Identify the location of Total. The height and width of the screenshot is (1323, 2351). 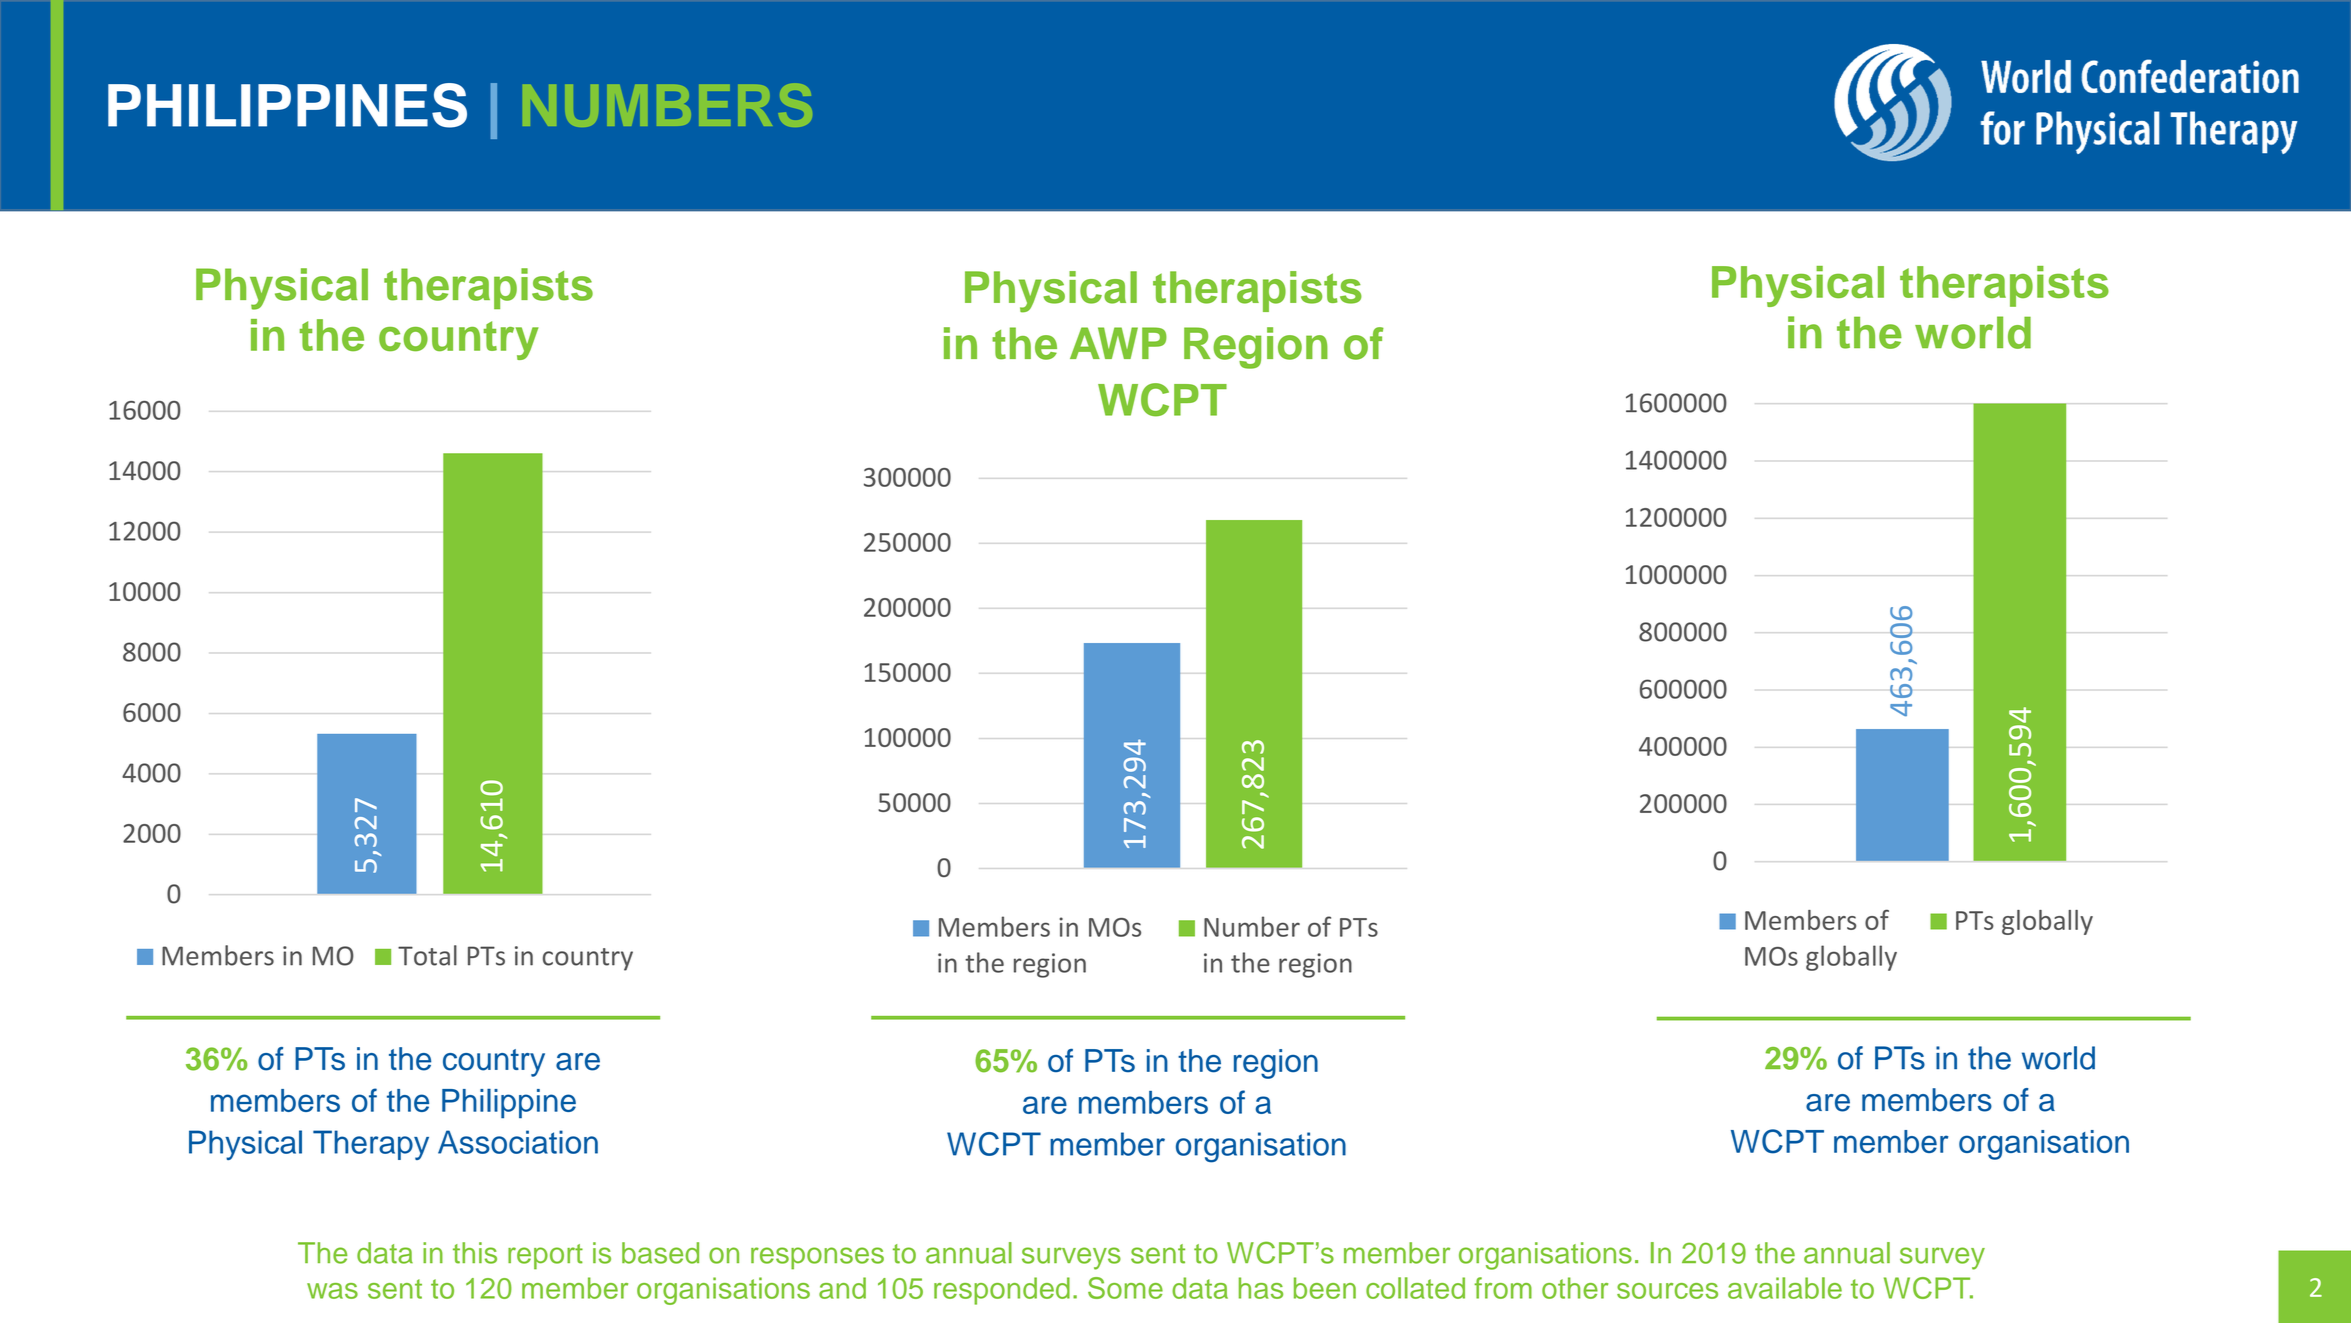
(427, 955).
